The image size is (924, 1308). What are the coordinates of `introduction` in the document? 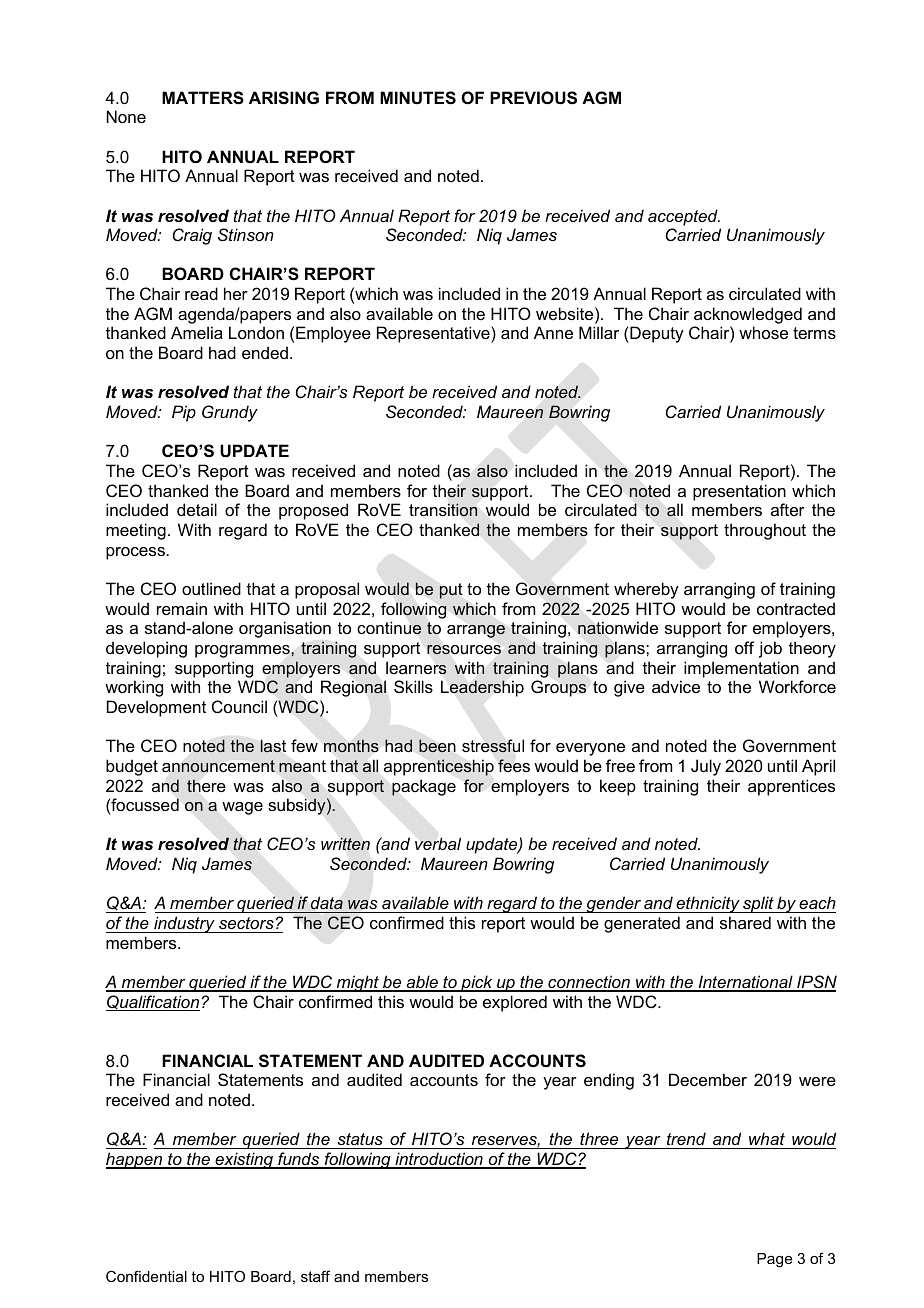 It's located at (439, 1160).
